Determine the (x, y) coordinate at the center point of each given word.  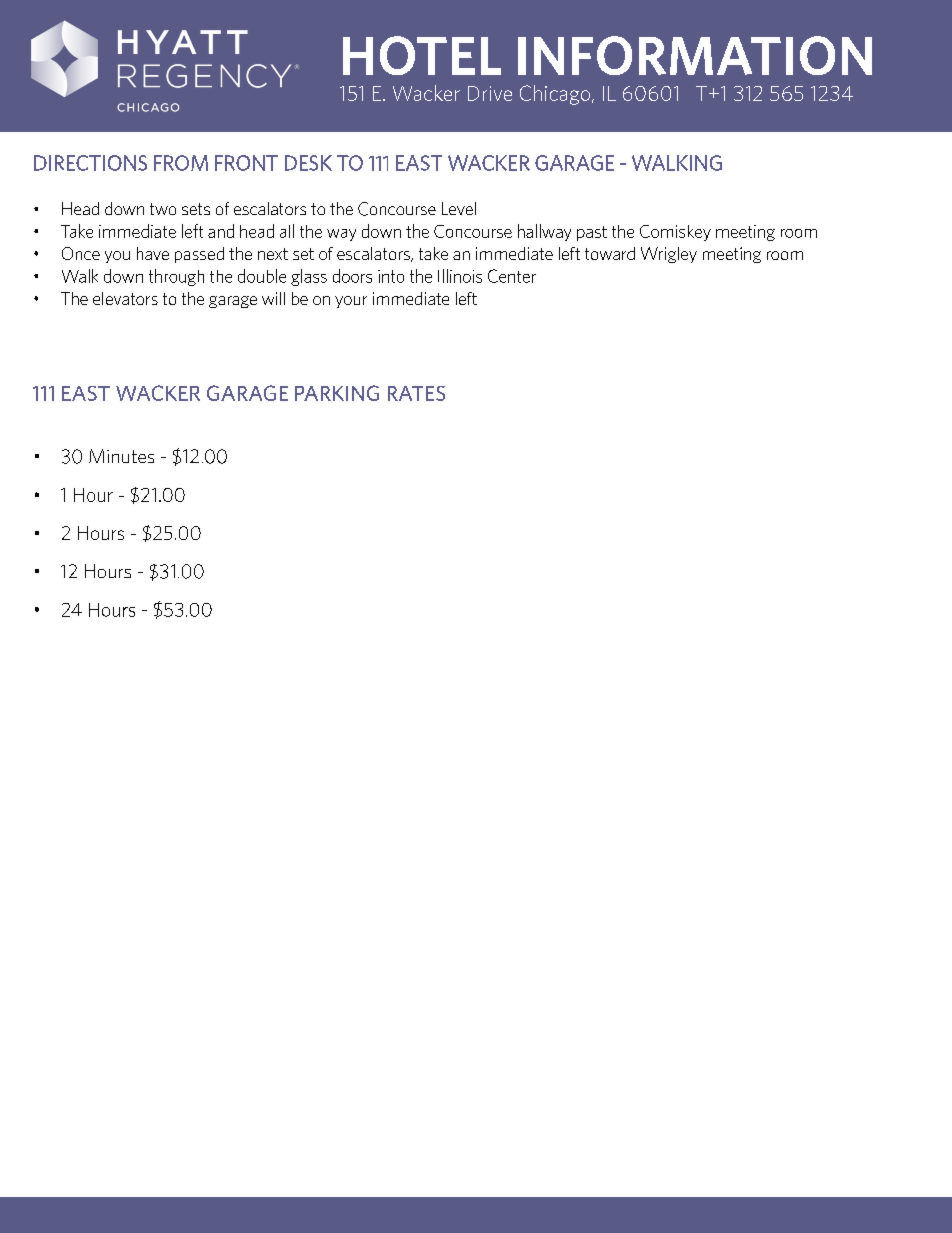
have (153, 253)
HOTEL (422, 55)
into (391, 276)
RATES (416, 393)
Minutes (121, 456)
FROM (181, 163)
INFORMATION (695, 55)
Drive (490, 93)
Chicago (555, 95)
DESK (308, 163)
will (273, 298)
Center (512, 276)
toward (610, 253)
